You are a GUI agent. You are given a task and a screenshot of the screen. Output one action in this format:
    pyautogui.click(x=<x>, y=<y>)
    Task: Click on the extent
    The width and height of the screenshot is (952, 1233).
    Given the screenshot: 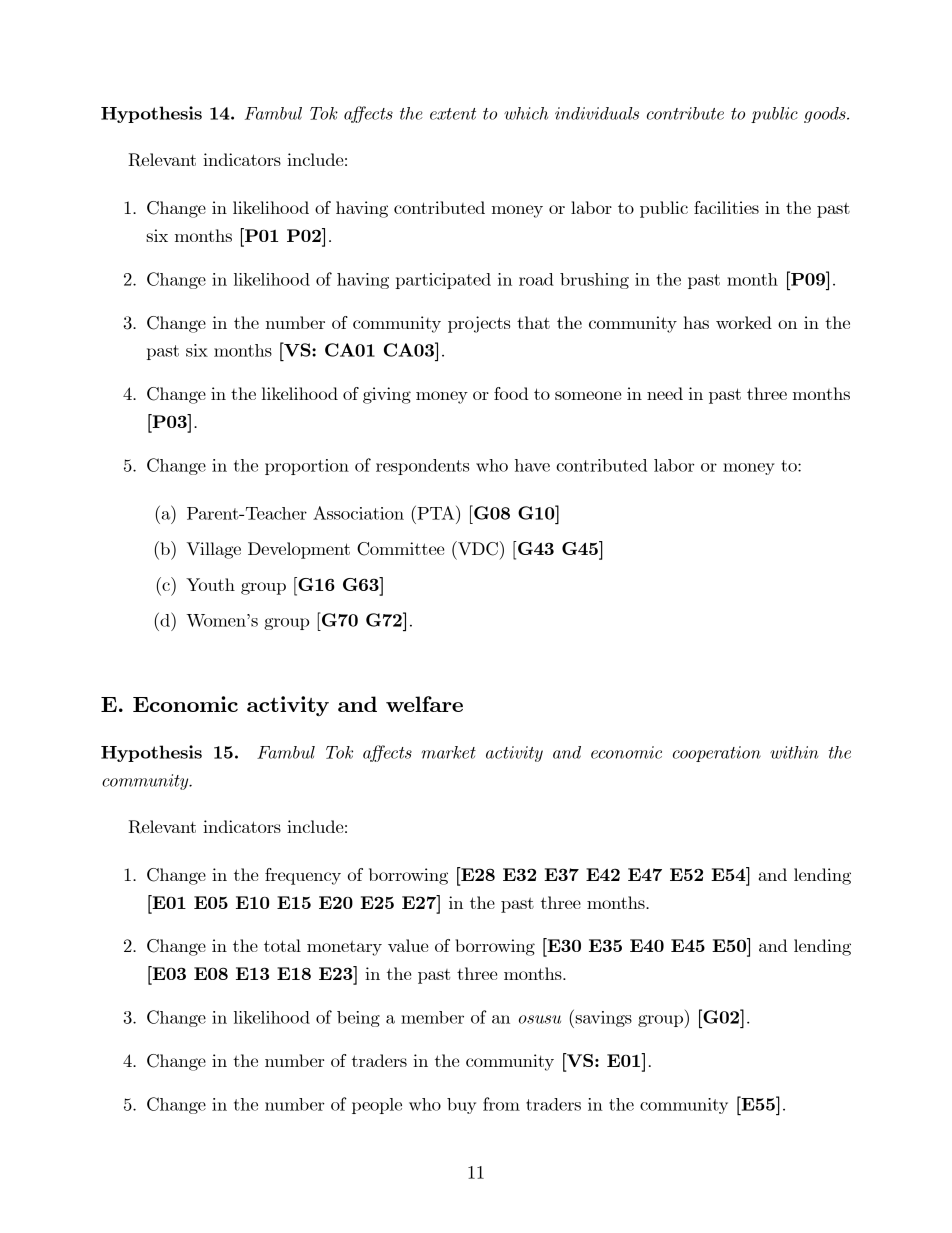 What is the action you would take?
    pyautogui.click(x=453, y=114)
